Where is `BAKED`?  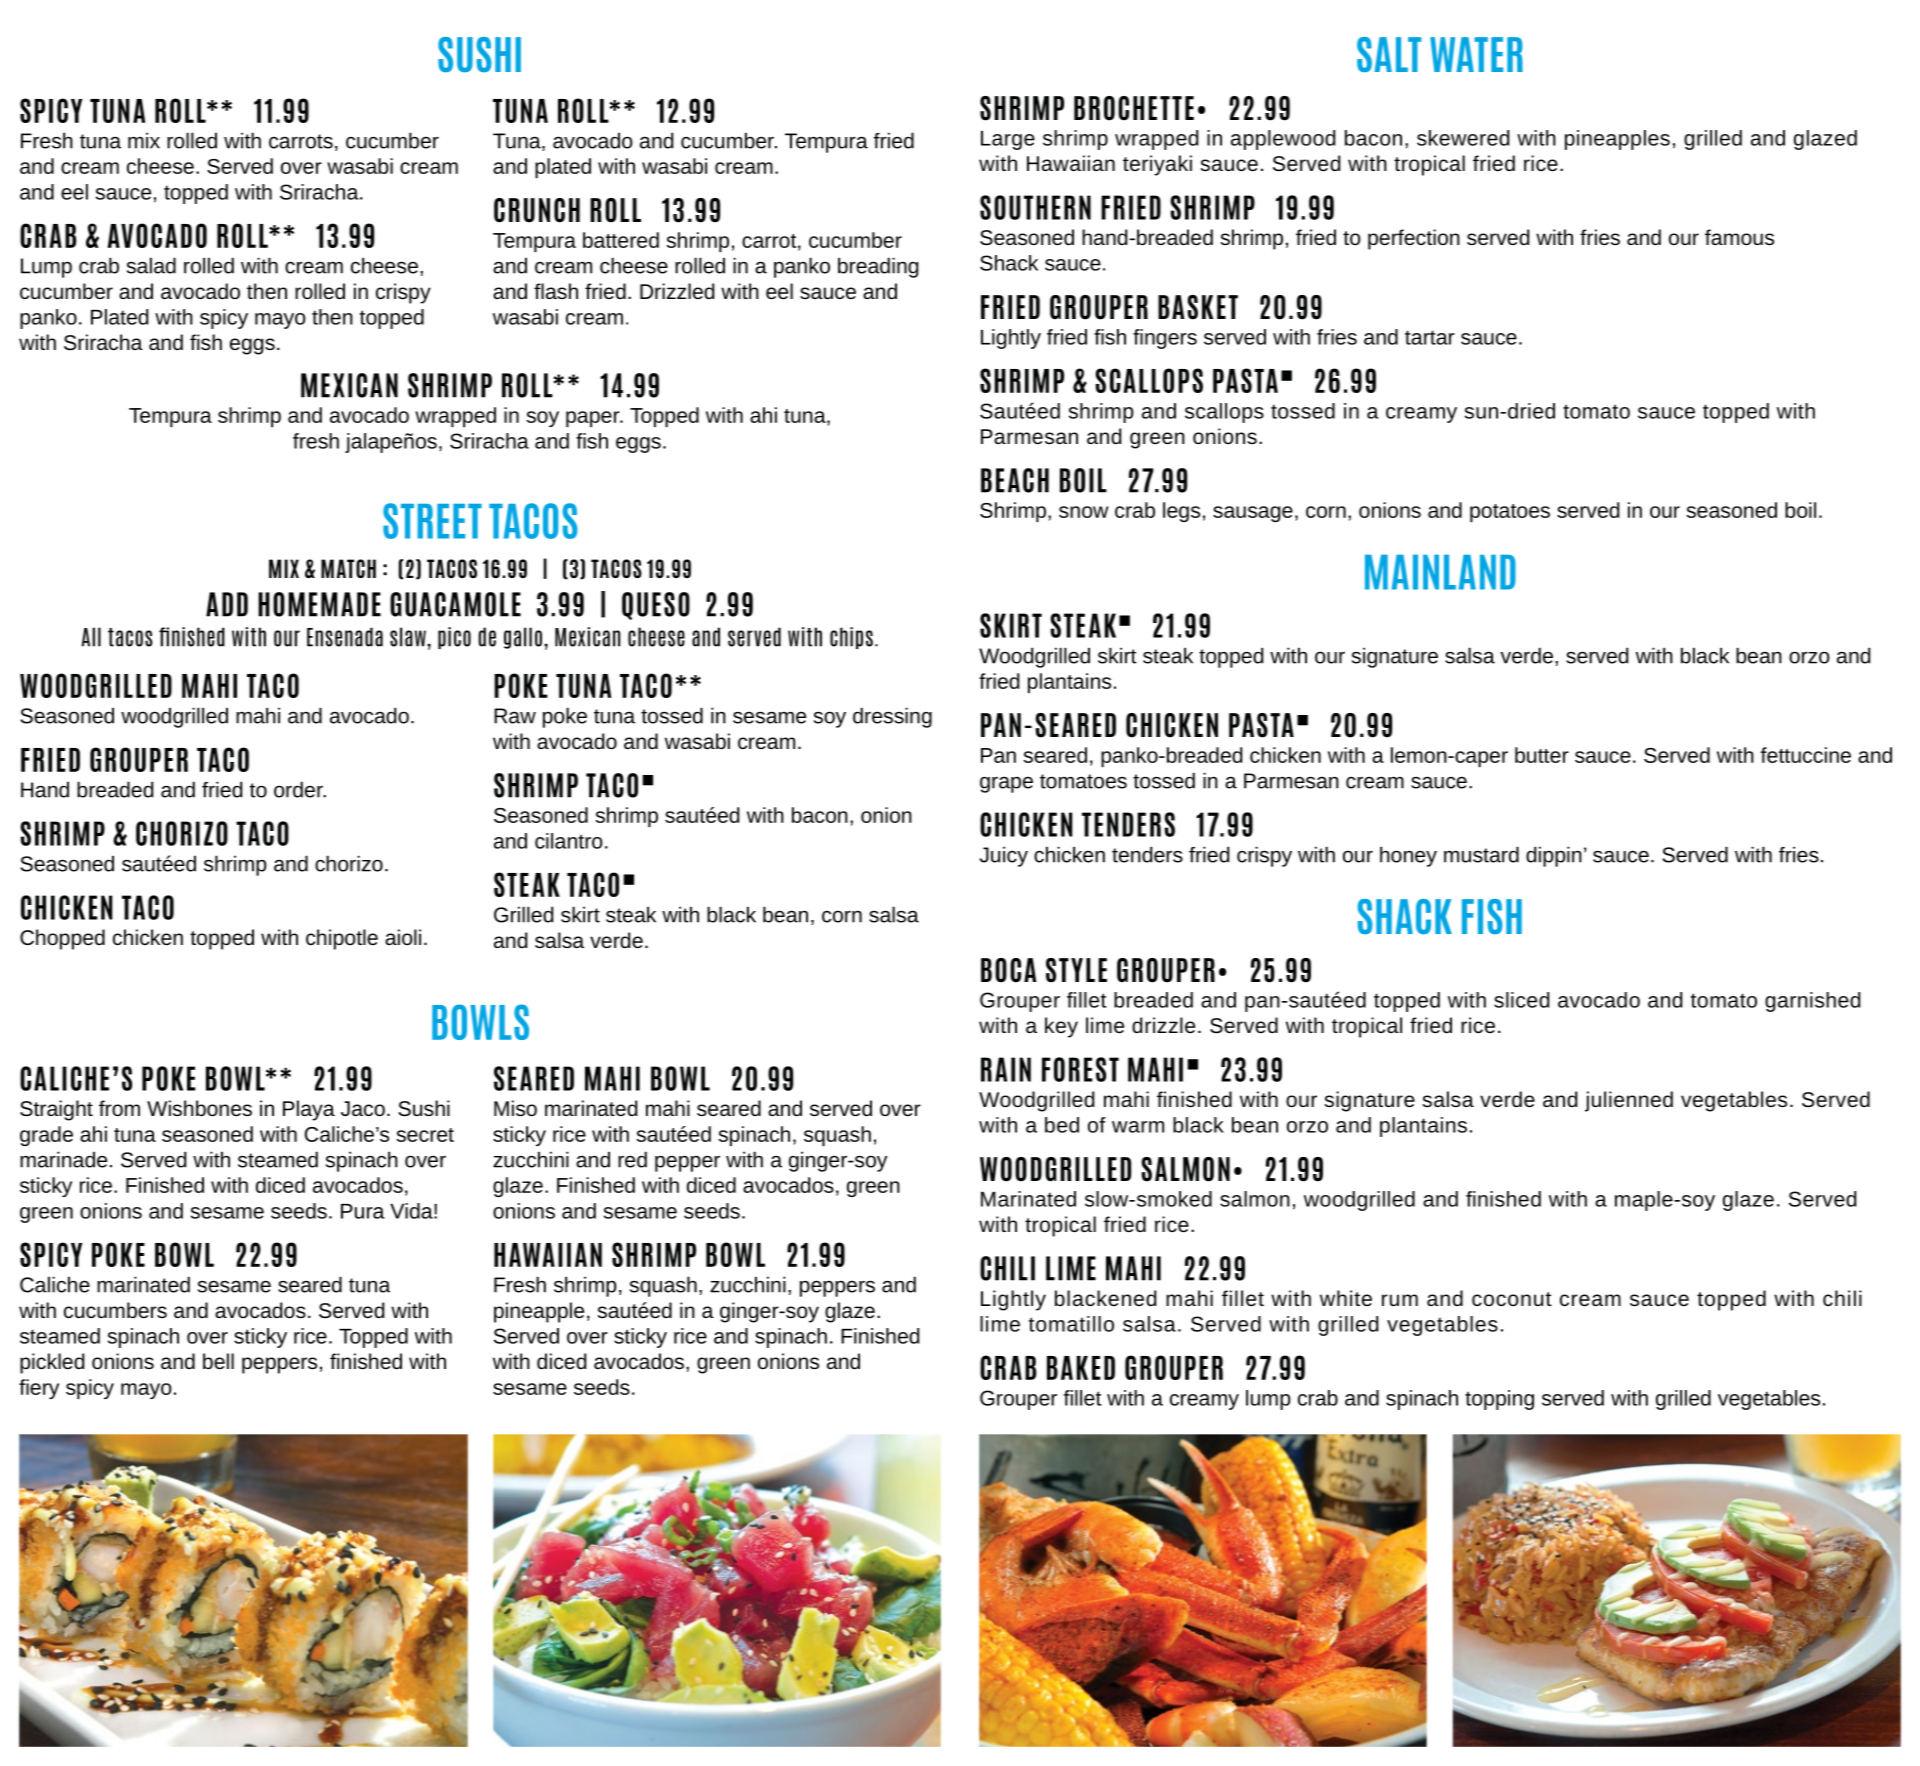
BAKED is located at coordinates (1081, 1368).
